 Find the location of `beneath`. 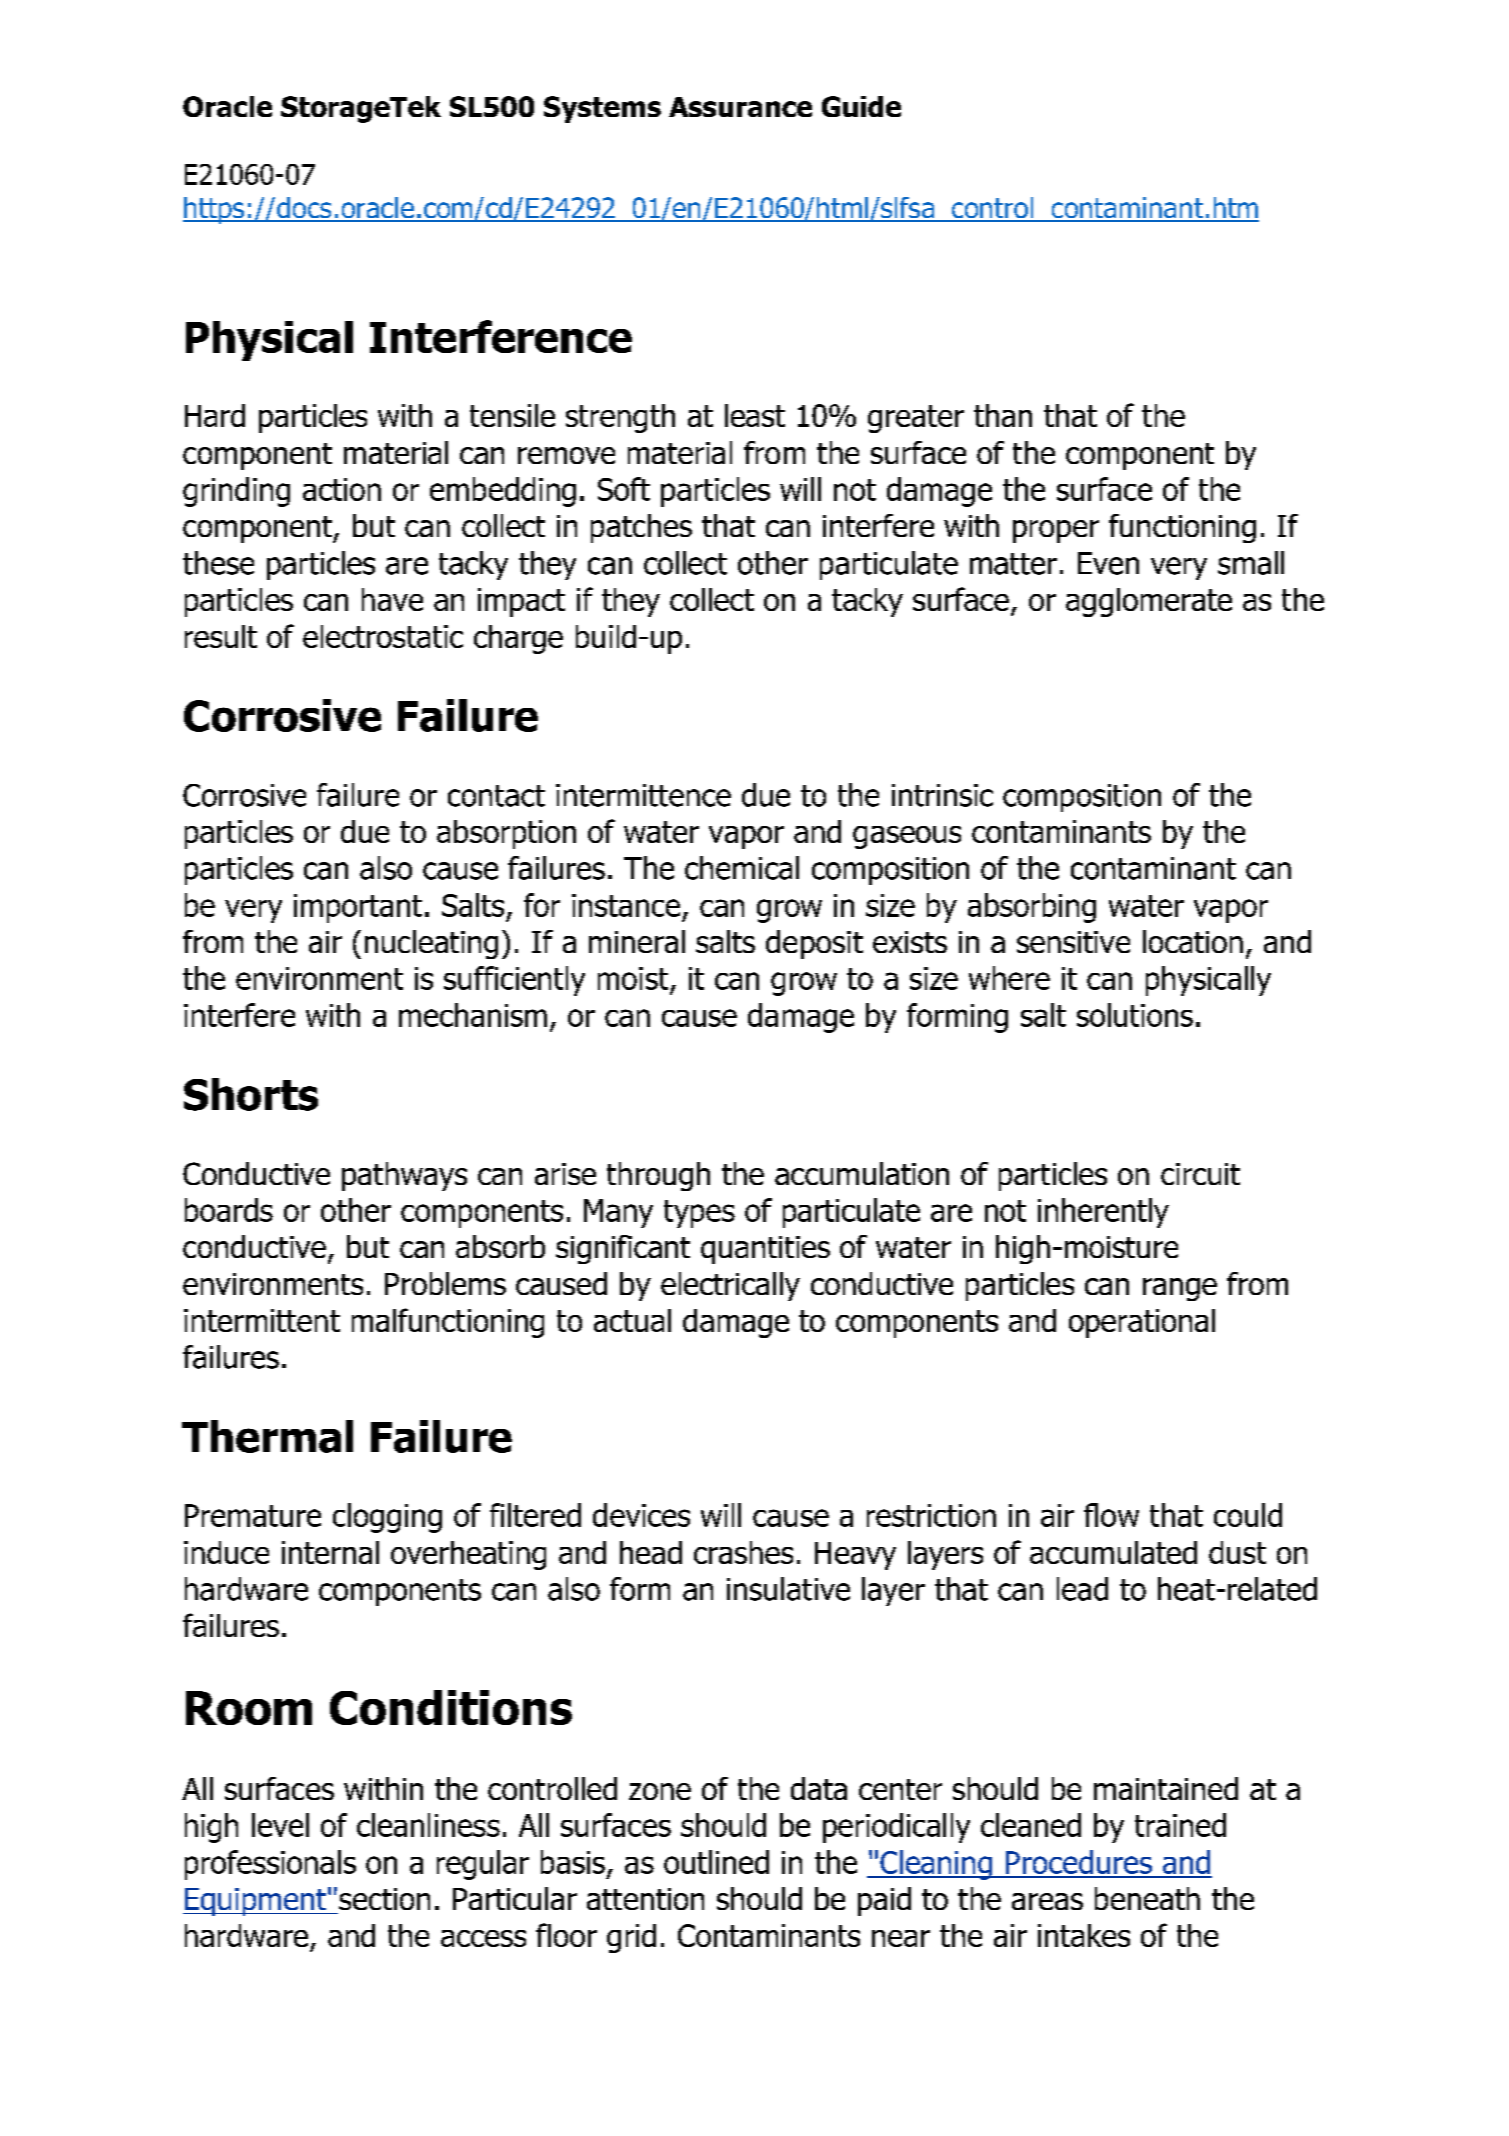

beneath is located at coordinates (1147, 1898).
